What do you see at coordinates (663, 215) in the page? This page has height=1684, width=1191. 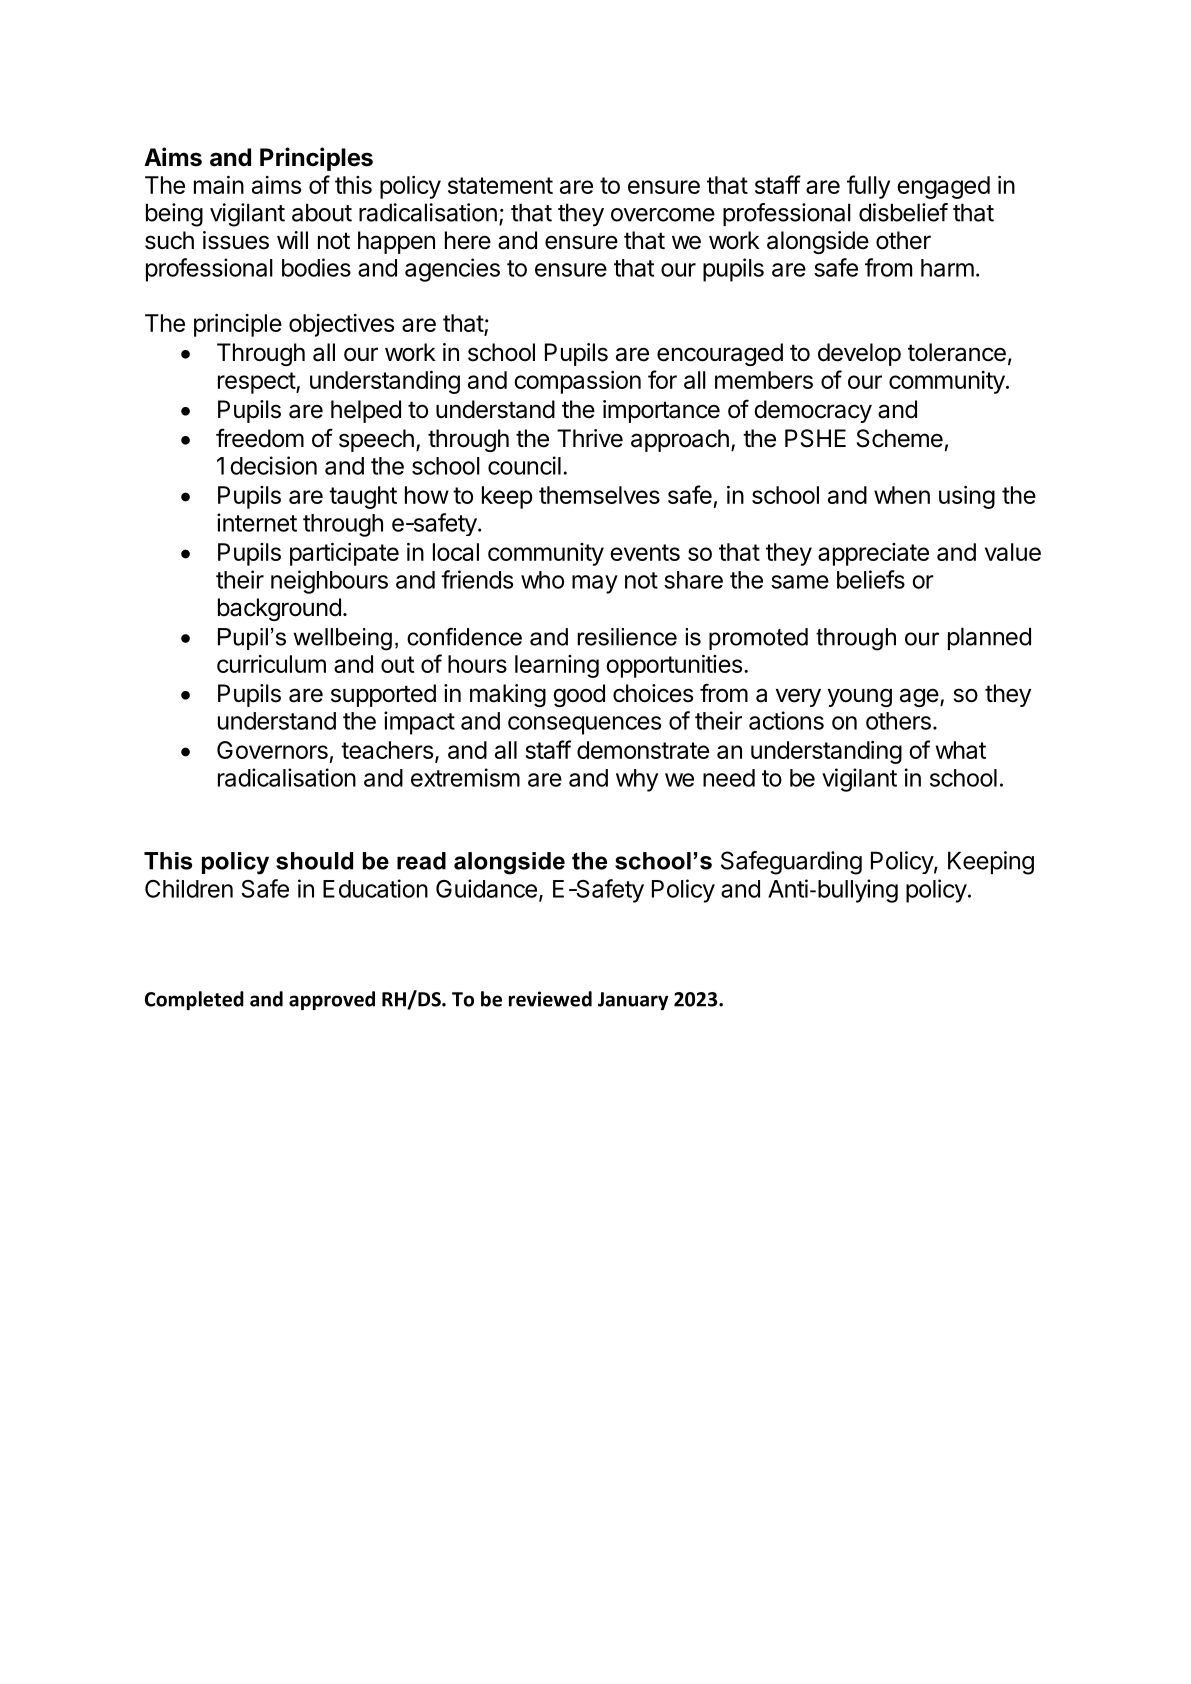 I see `overcome` at bounding box center [663, 215].
